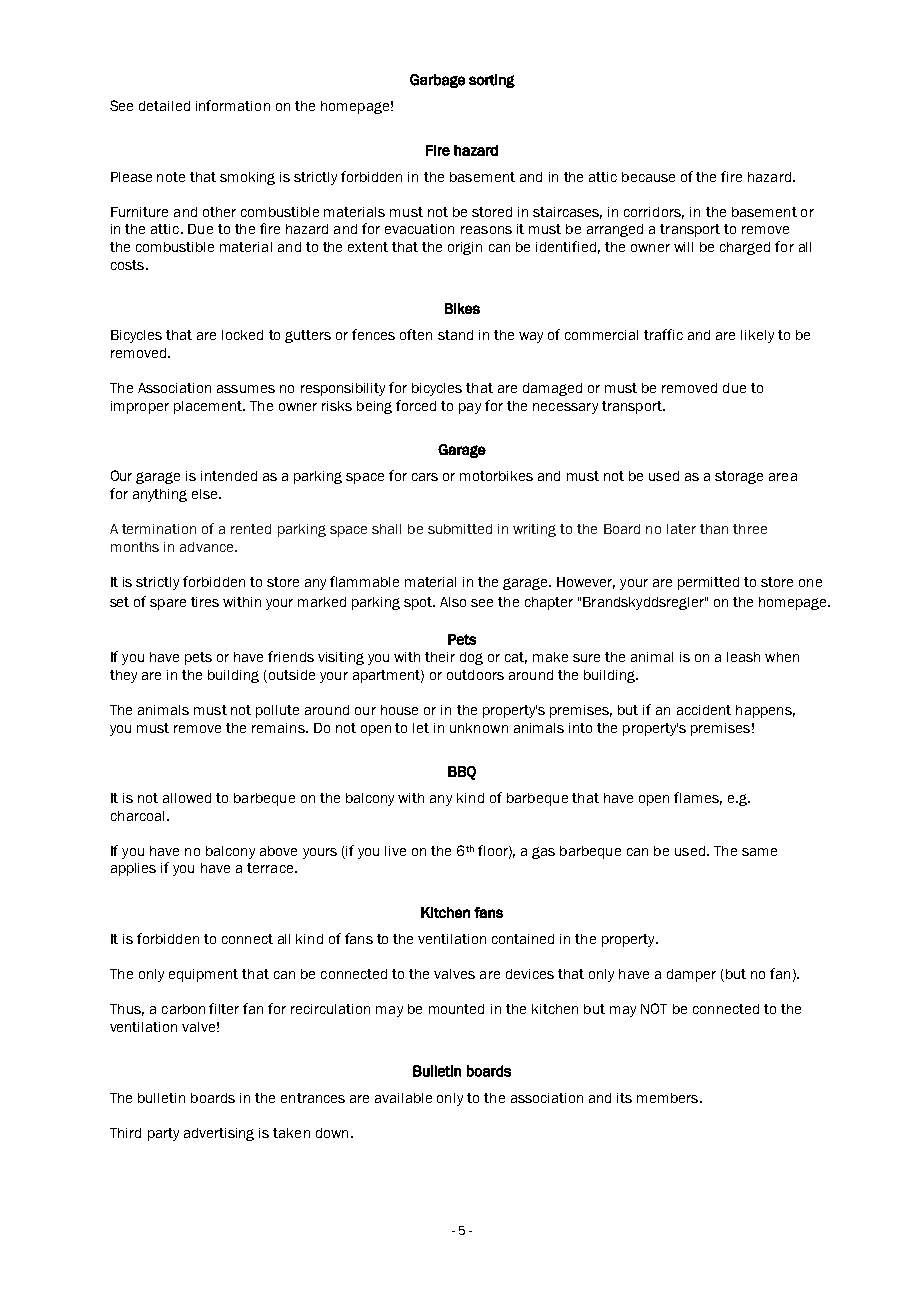 This screenshot has height=1308, width=924. Describe the element at coordinates (233, 105) in the screenshot. I see `information` at that location.
